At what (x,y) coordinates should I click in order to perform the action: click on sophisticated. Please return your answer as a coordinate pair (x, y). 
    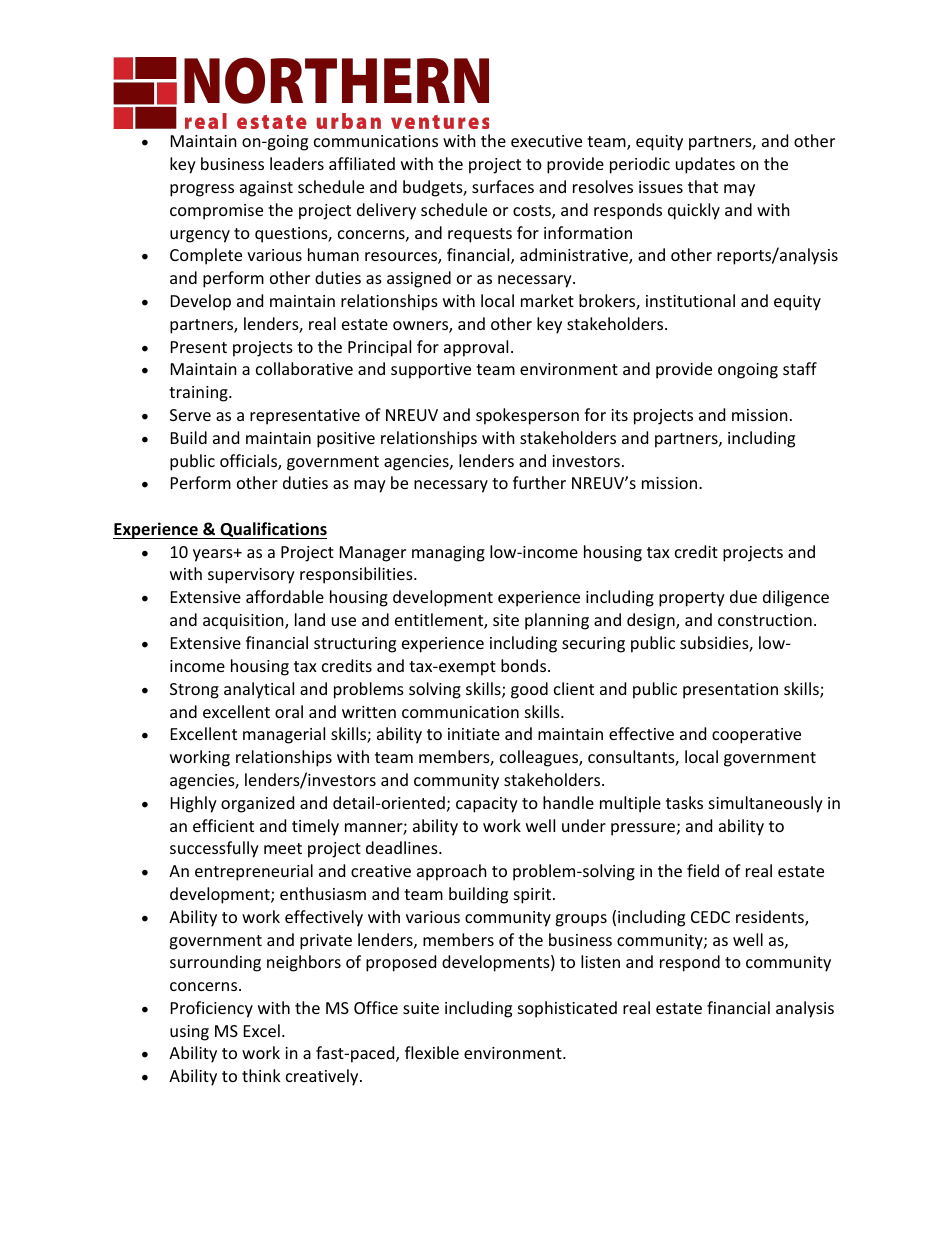
    Looking at the image, I should click on (567, 1009).
